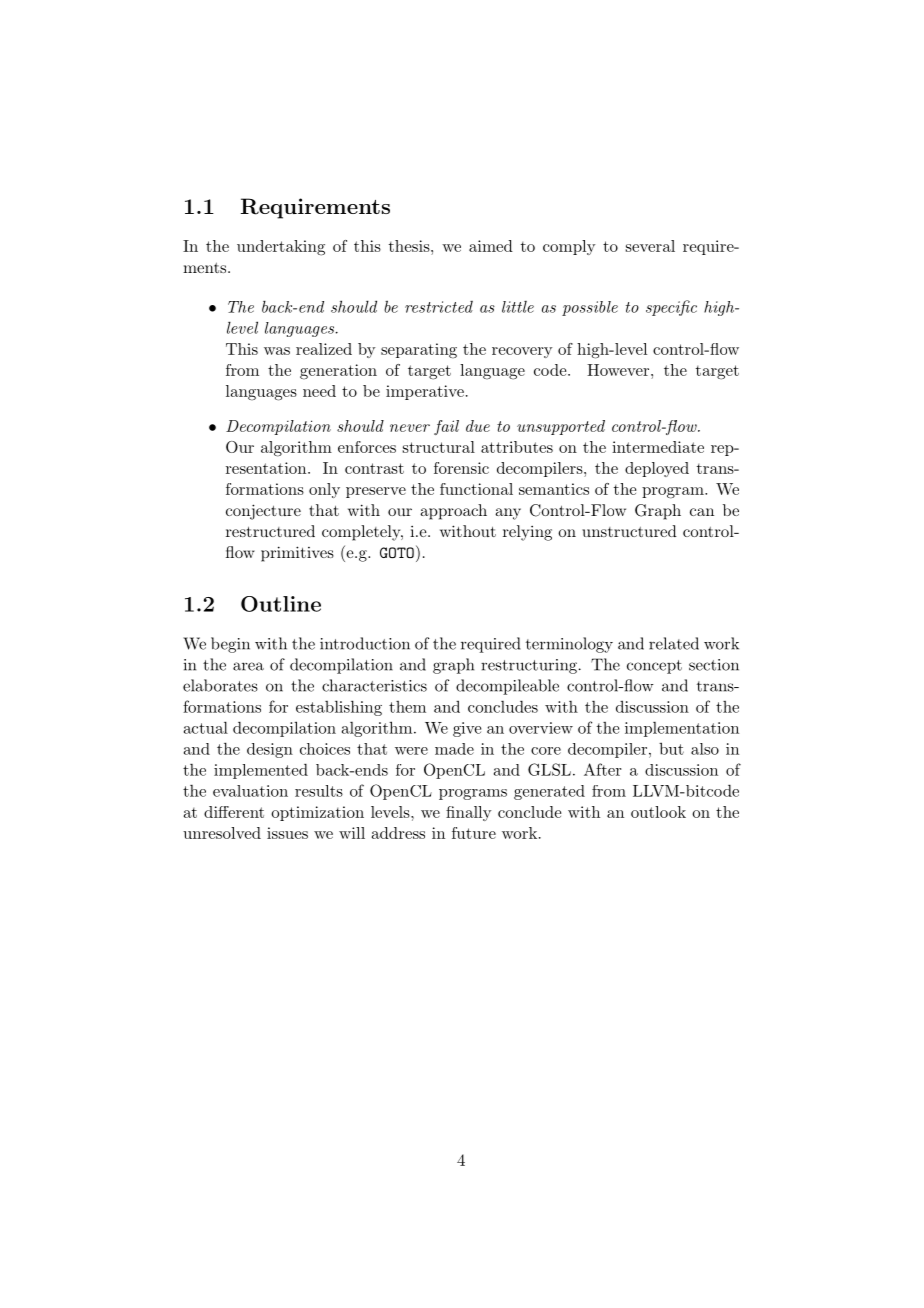  Describe the element at coordinates (234, 812) in the page. I see `different` at that location.
